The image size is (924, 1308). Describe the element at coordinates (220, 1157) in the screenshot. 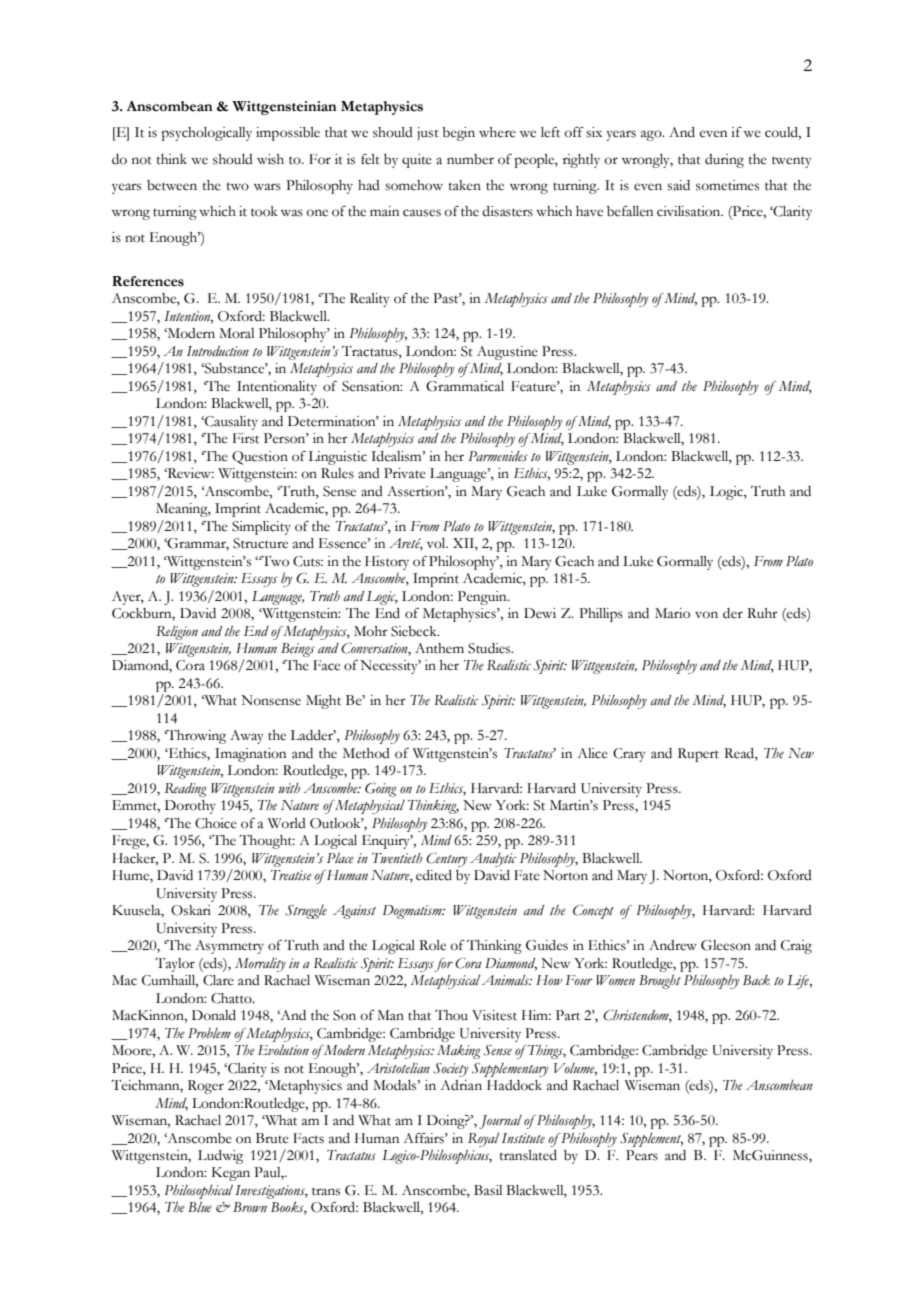

I see `Ludwig` at that location.
